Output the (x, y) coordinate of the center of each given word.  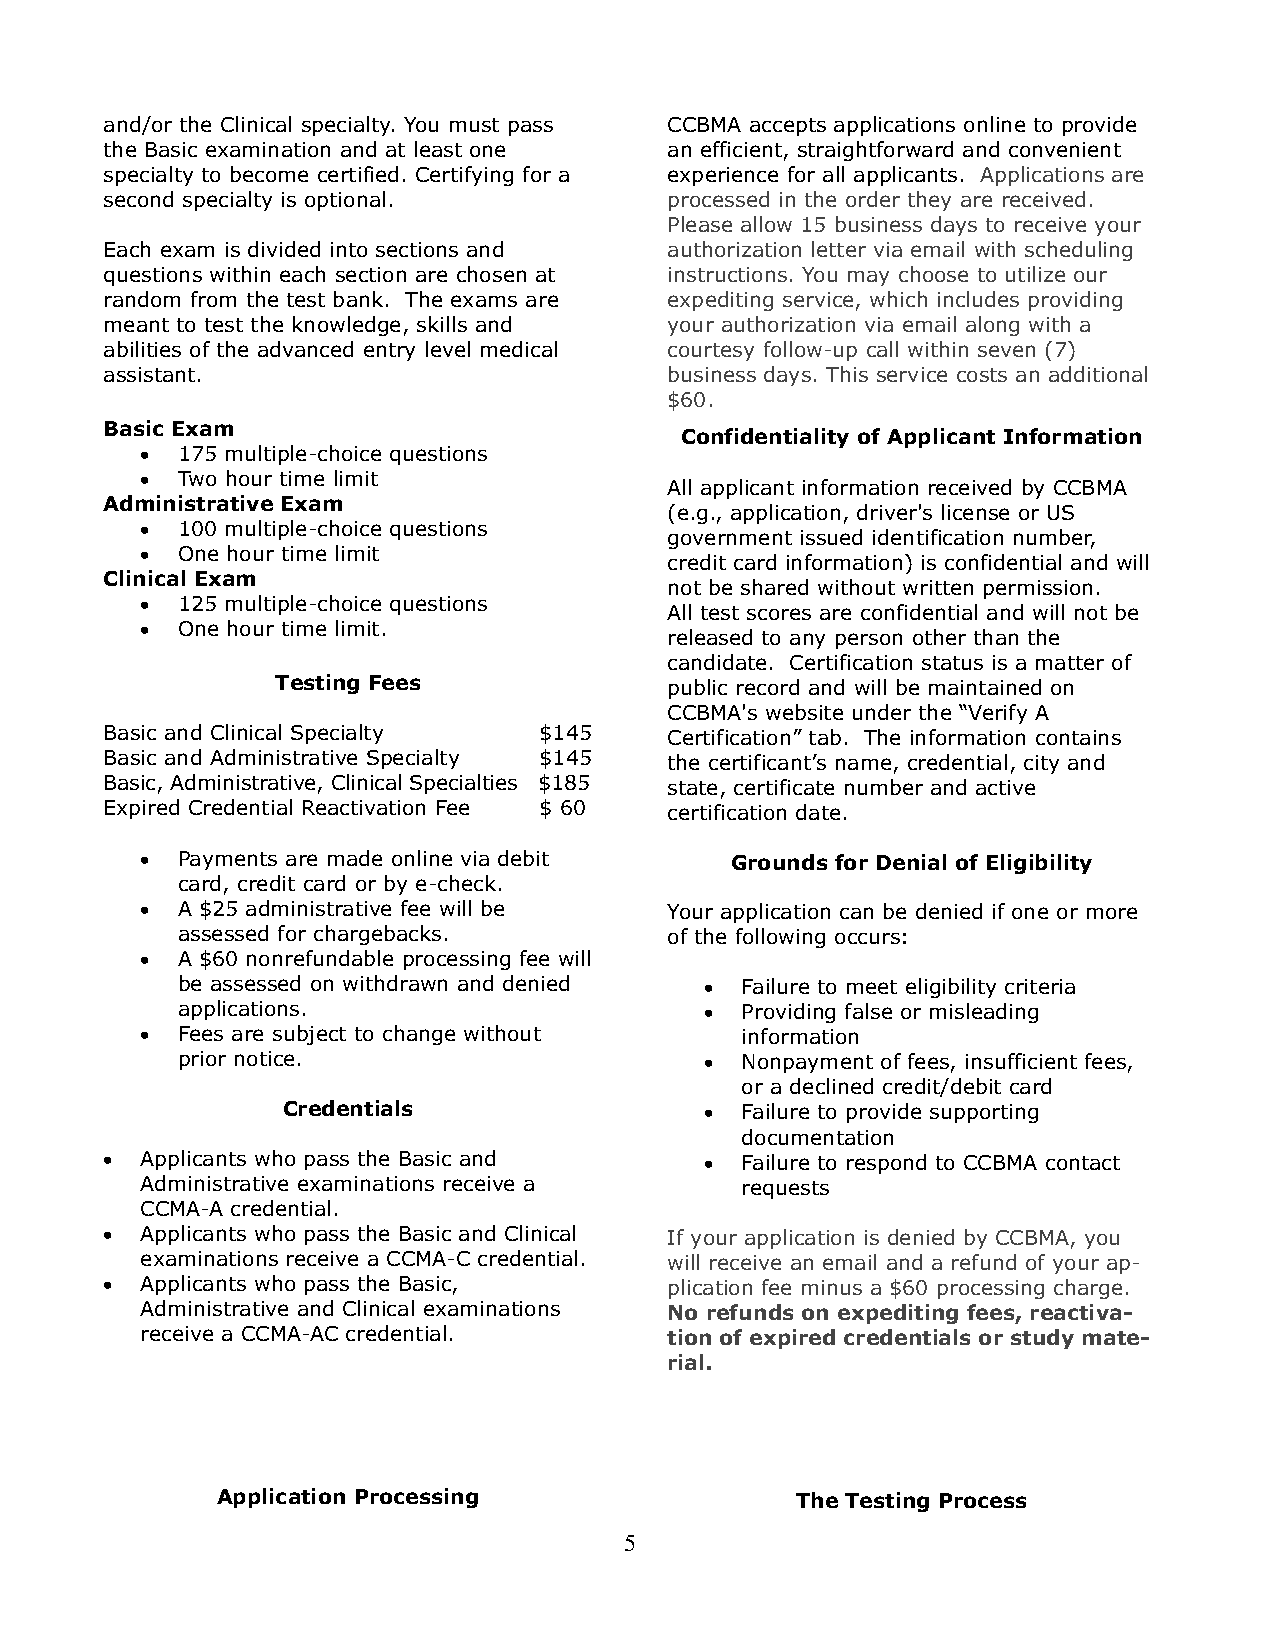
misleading (984, 1013)
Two (197, 478)
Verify (997, 714)
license (975, 512)
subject (309, 1035)
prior (203, 1060)
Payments (228, 860)
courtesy (711, 352)
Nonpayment (808, 1063)
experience (723, 176)
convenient (1065, 149)
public (698, 689)
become (269, 174)
